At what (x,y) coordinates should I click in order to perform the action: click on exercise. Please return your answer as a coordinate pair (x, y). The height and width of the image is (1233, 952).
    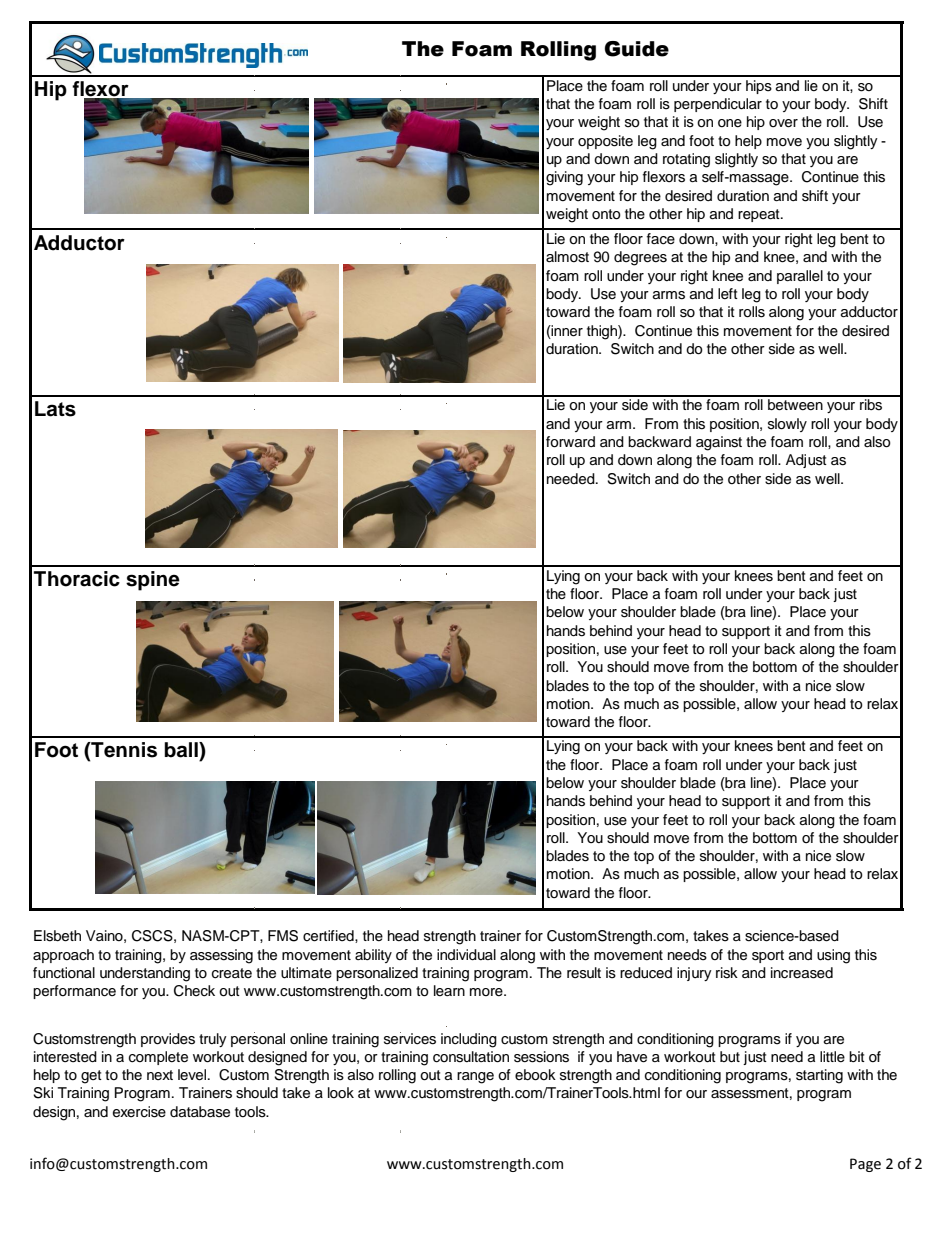
    Looking at the image, I should click on (139, 1112).
